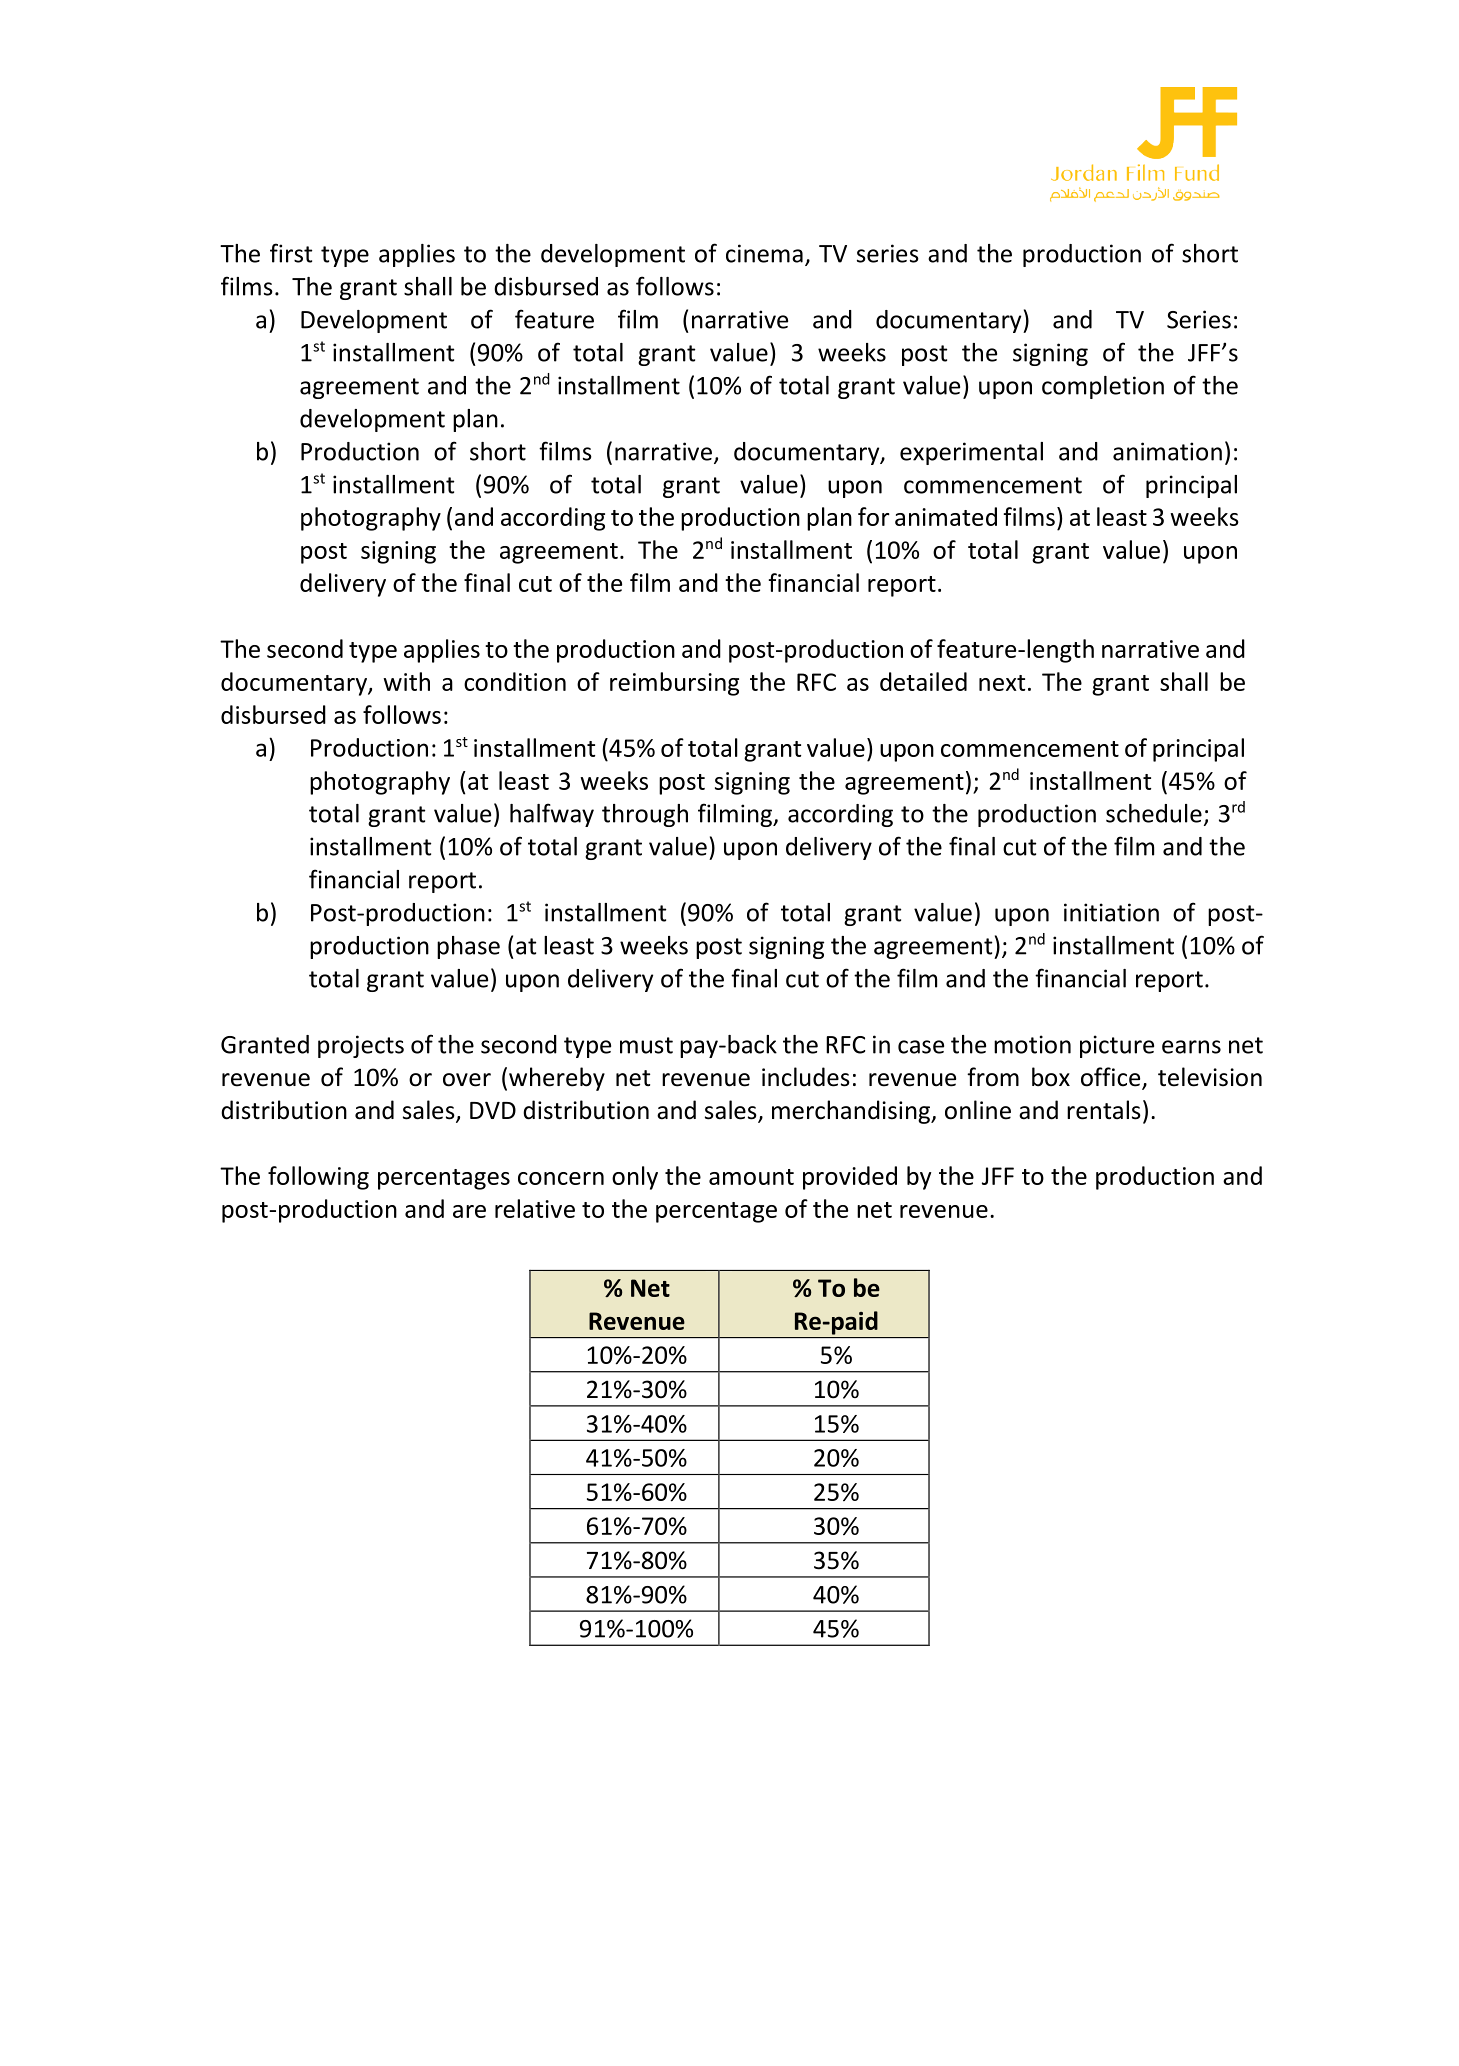 Image resolution: width=1459 pixels, height=2066 pixels. Describe the element at coordinates (318, 1178) in the page. I see `following` at that location.
